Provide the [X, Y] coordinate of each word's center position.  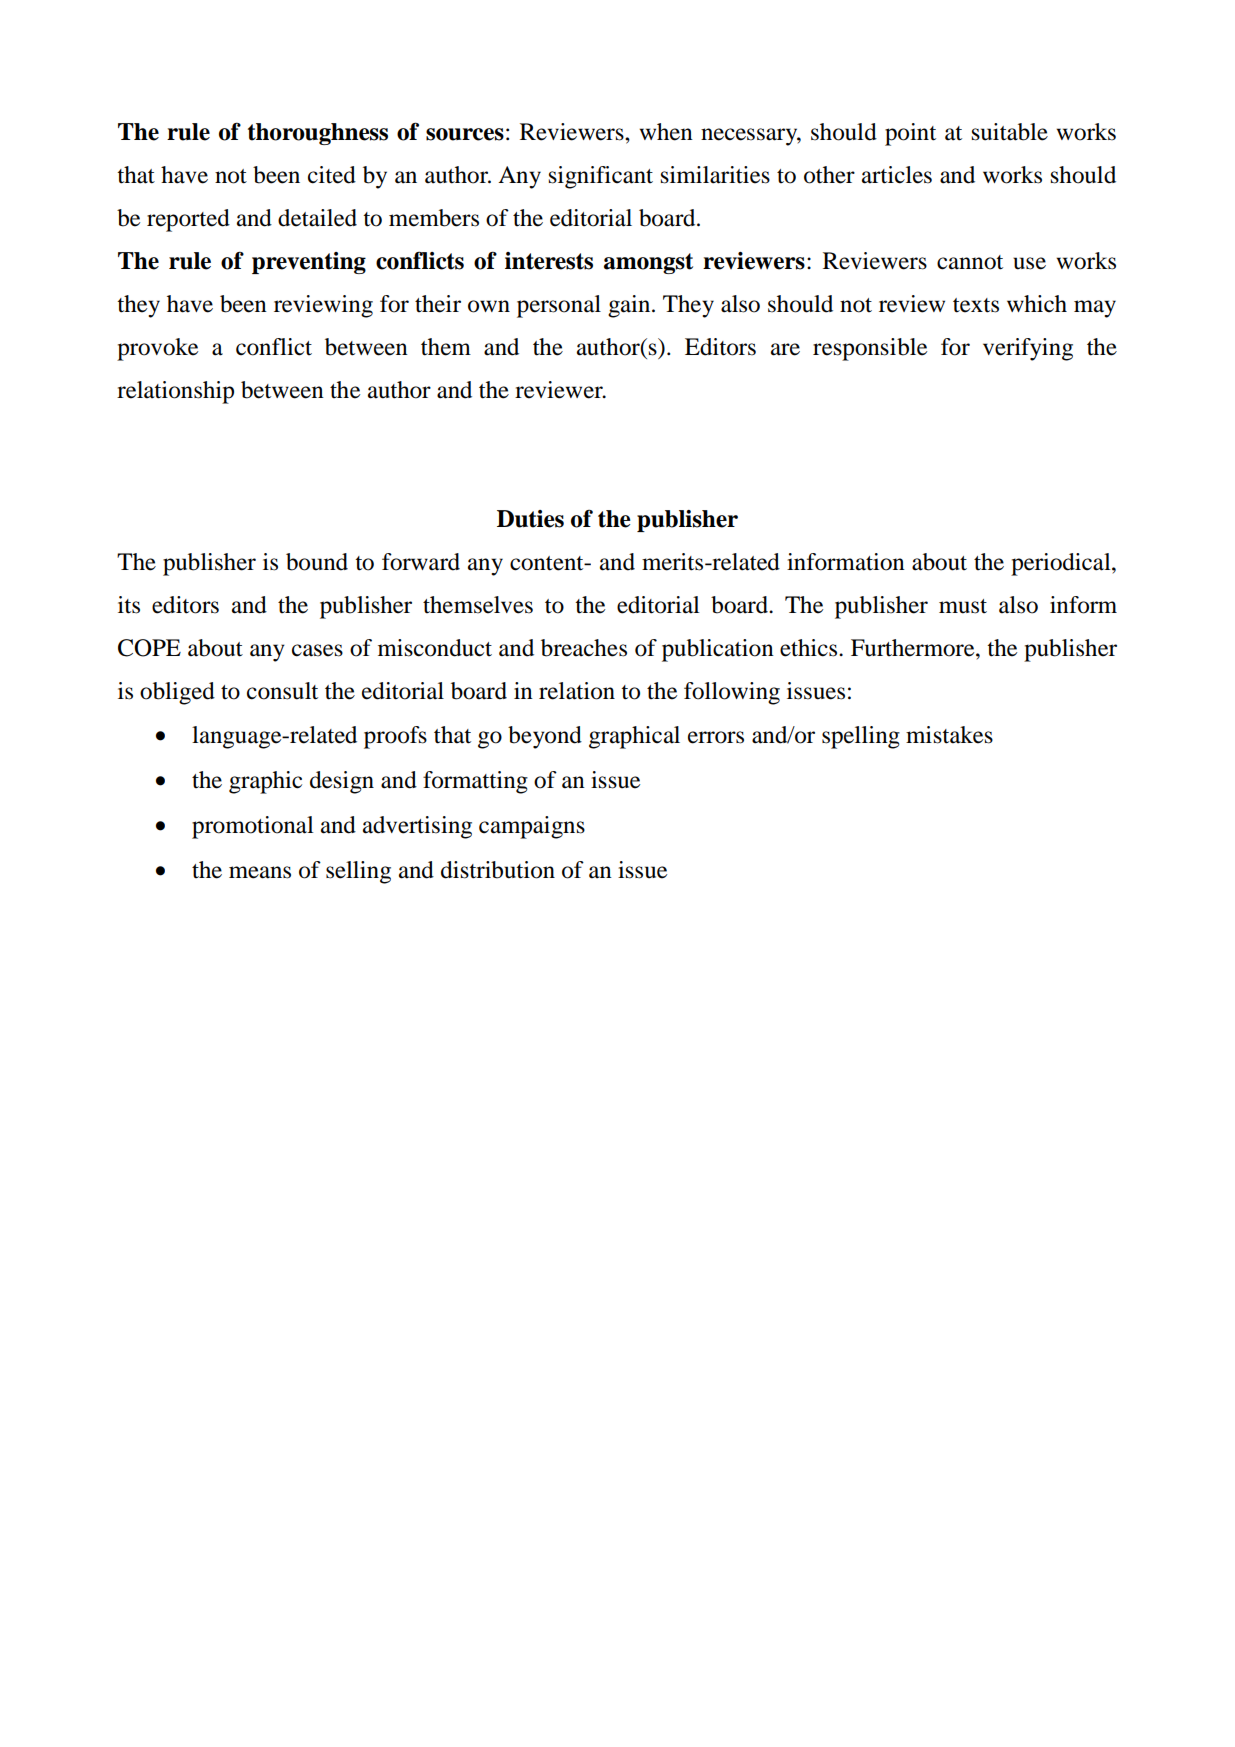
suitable [1010, 132]
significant [601, 177]
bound [317, 562]
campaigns [532, 827]
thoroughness [318, 134]
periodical [1062, 564]
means [260, 872]
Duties [530, 519]
